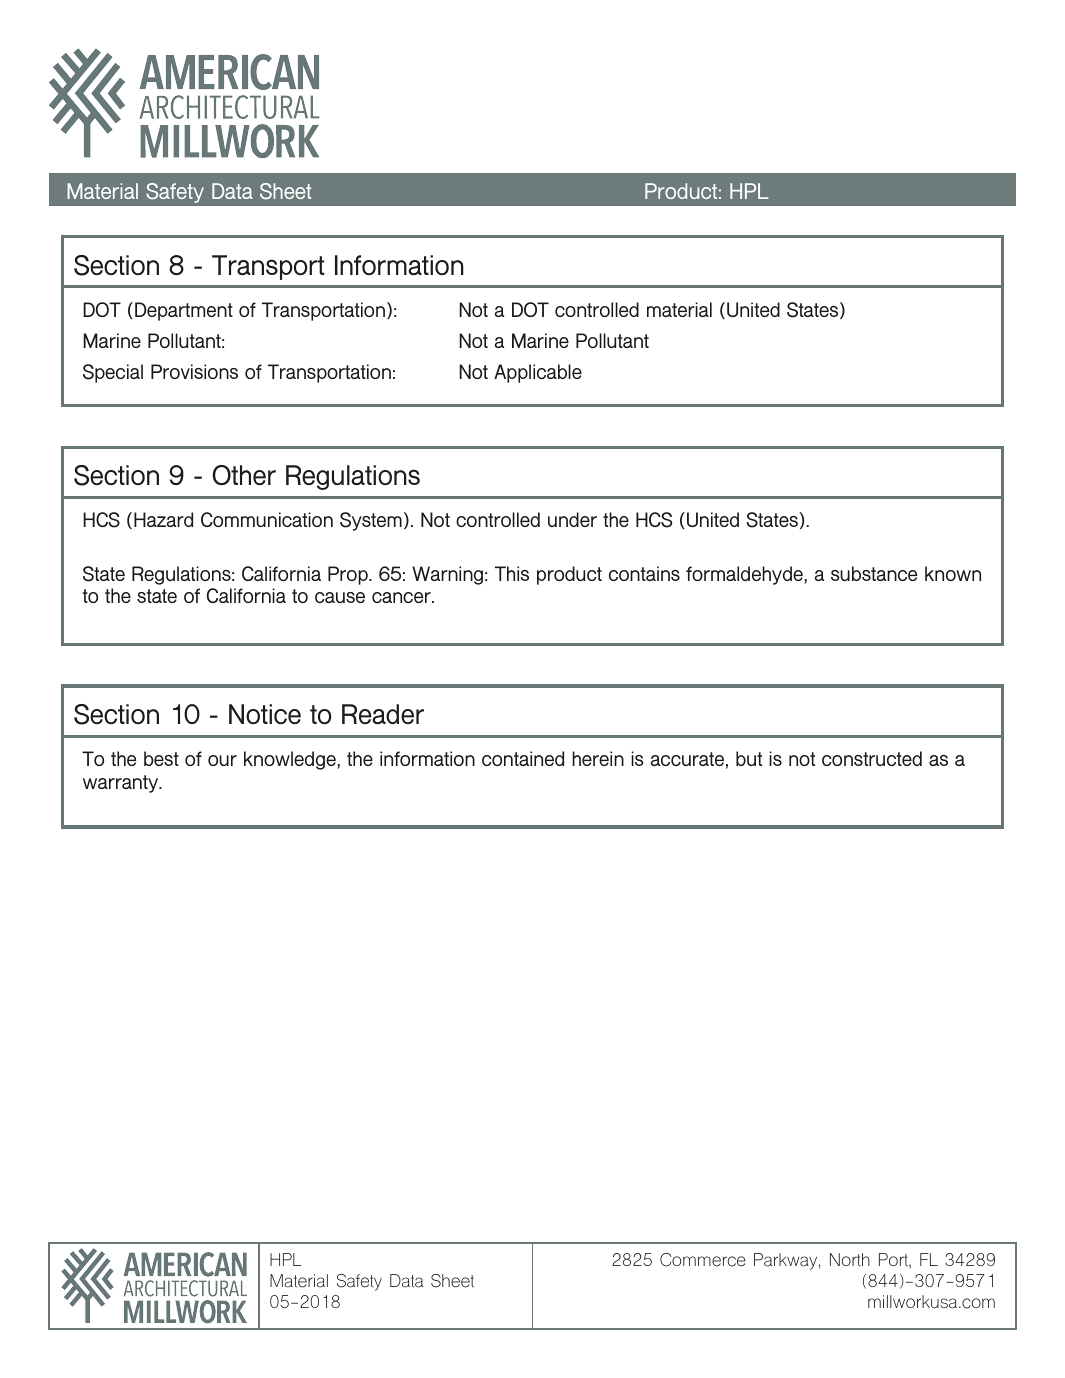  What do you see at coordinates (538, 373) in the screenshot?
I see `Applicable` at bounding box center [538, 373].
